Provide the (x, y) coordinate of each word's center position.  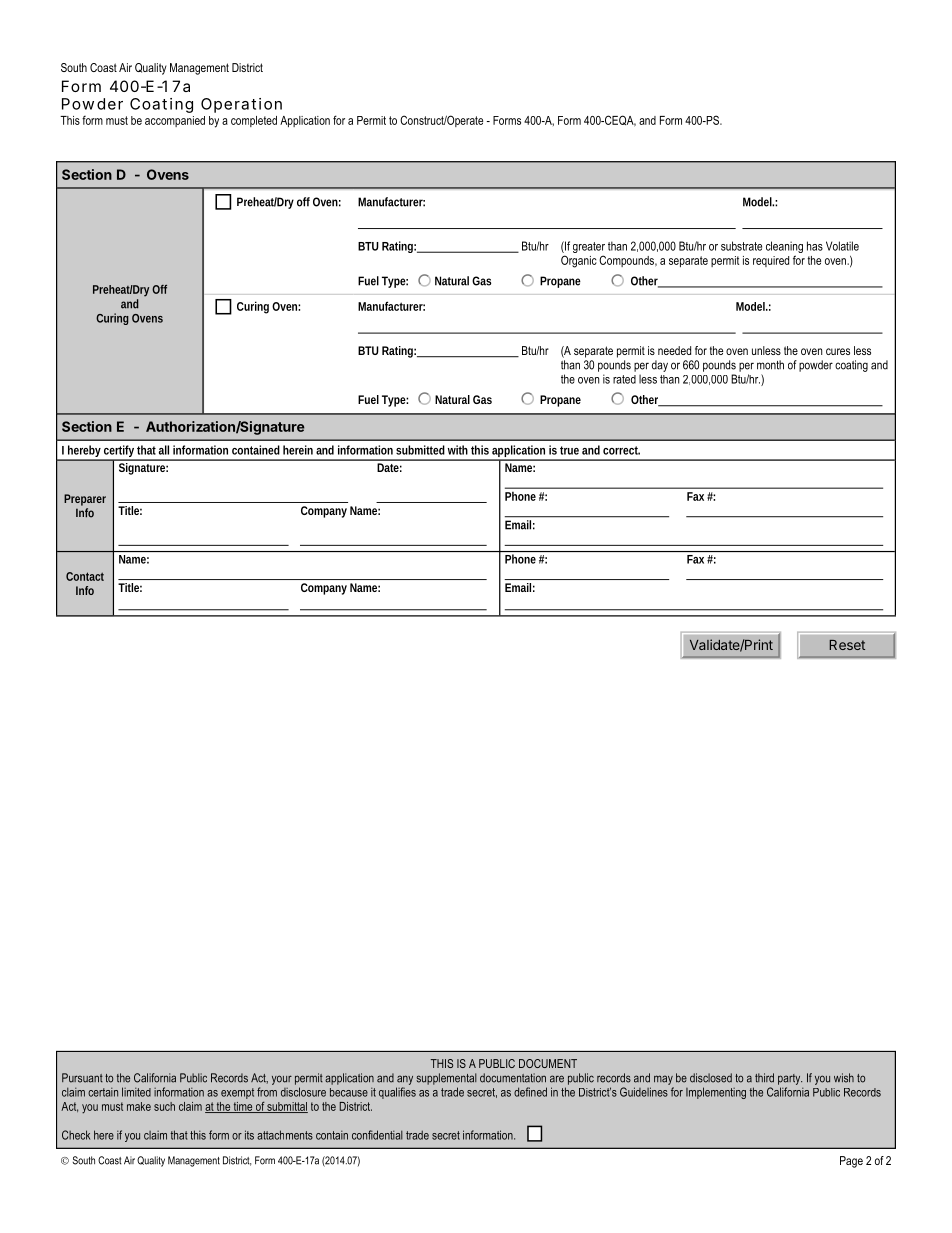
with (458, 450)
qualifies (397, 1093)
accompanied (175, 121)
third (764, 1078)
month (770, 365)
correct (621, 450)
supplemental (446, 1079)
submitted (420, 450)
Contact (85, 576)
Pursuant (82, 1078)
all (164, 450)
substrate (741, 246)
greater (589, 247)
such (164, 1106)
